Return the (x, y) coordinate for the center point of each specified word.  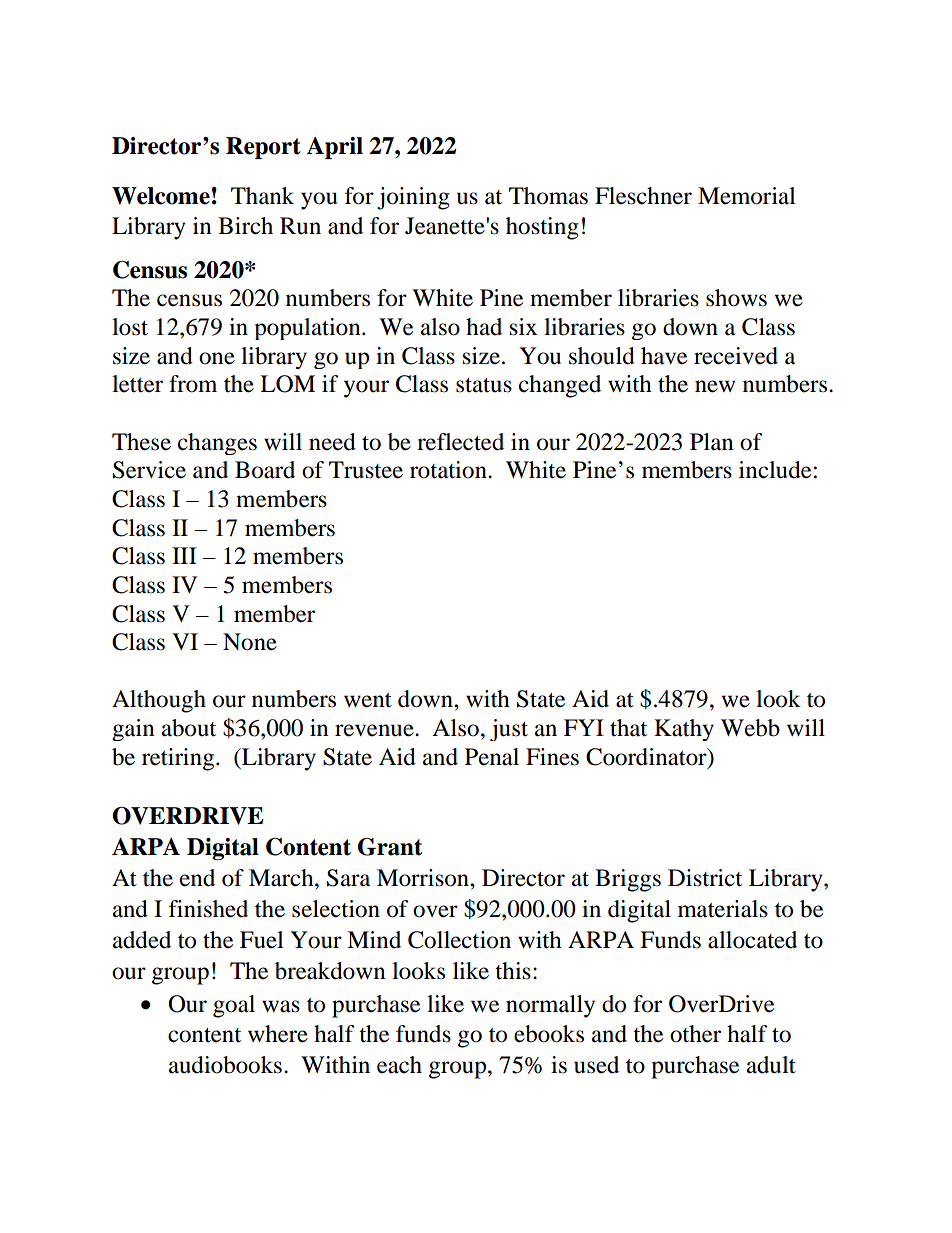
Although (159, 701)
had (484, 327)
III (184, 555)
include (775, 470)
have (664, 356)
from (193, 384)
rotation (449, 470)
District (705, 878)
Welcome (161, 196)
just (509, 730)
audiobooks (225, 1065)
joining (413, 198)
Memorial (746, 196)
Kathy (684, 730)
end (197, 878)
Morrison (424, 878)
